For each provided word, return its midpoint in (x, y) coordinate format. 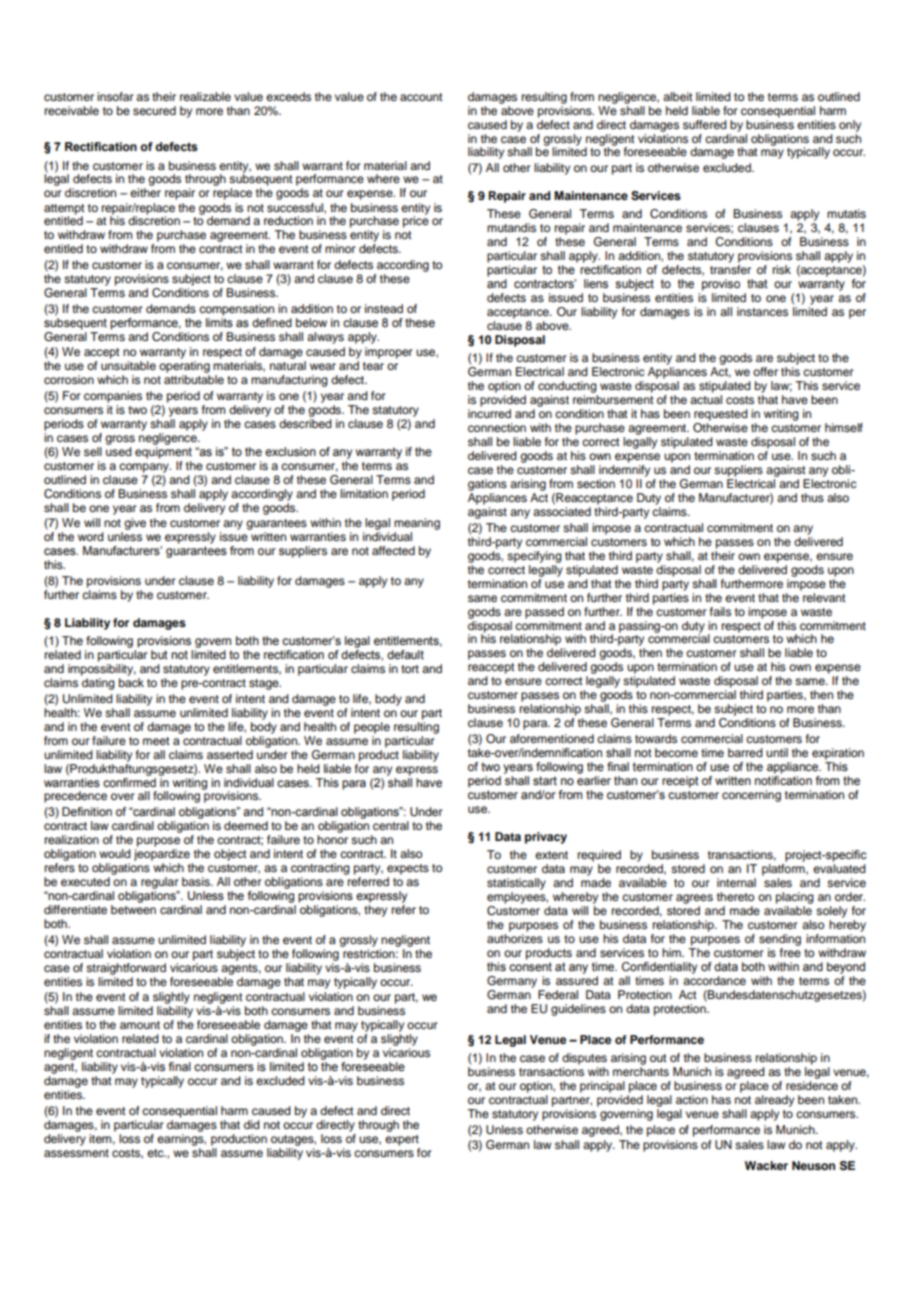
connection (497, 427)
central (391, 825)
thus (812, 497)
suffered (705, 124)
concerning (751, 796)
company (145, 468)
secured (154, 110)
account (421, 97)
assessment (76, 1153)
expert (402, 1140)
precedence (75, 797)
